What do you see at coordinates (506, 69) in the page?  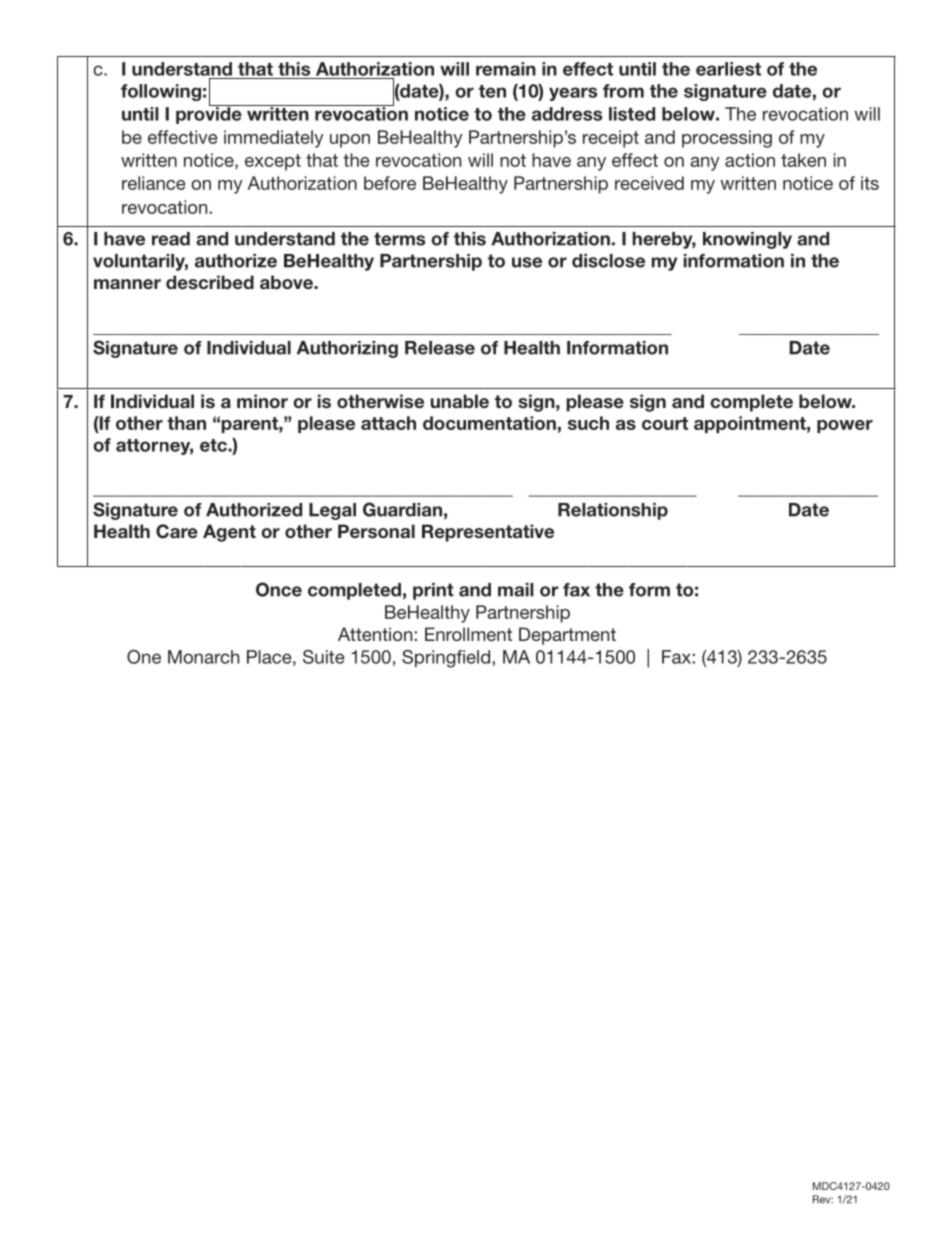 I see `remain` at bounding box center [506, 69].
